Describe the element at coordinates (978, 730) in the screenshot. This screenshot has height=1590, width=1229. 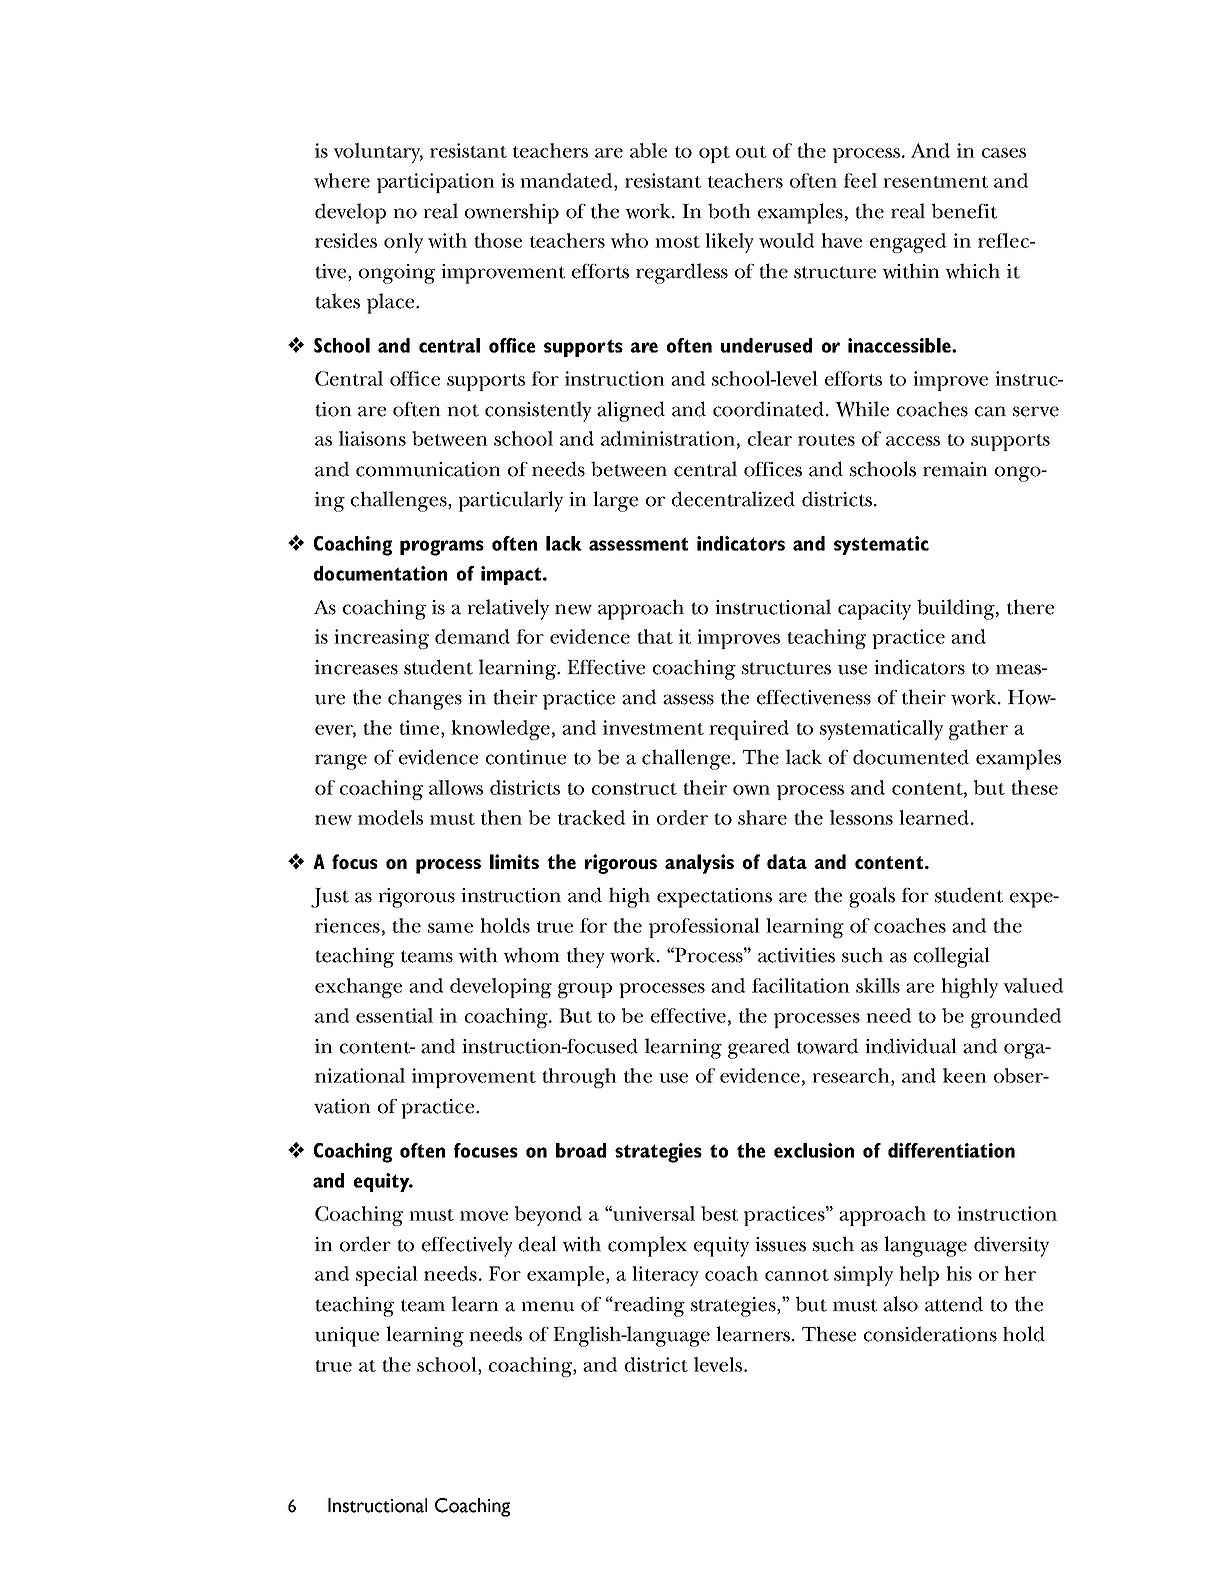
I see `gather` at that location.
